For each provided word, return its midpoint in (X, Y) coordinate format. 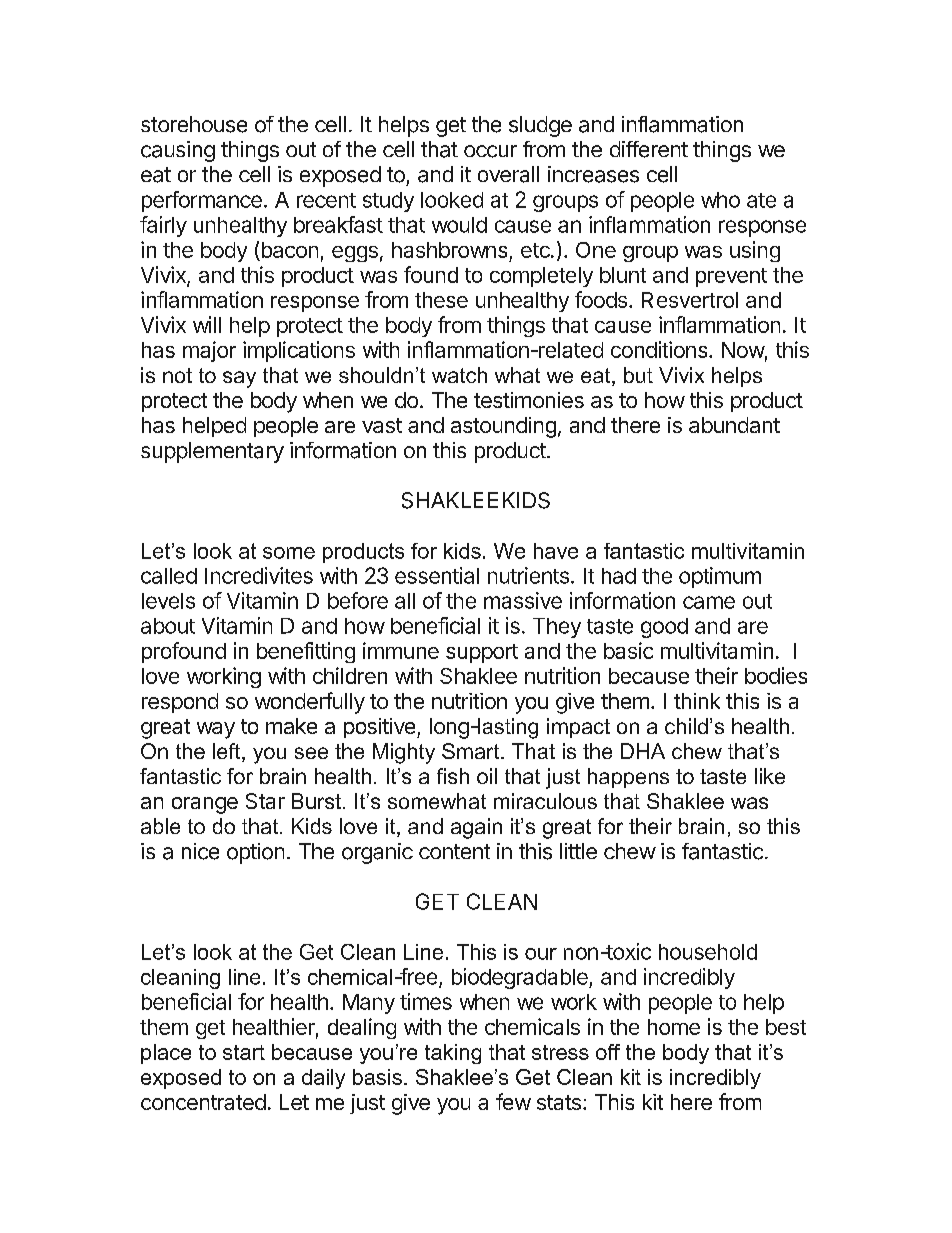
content (454, 851)
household (708, 952)
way (216, 730)
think (697, 701)
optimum (720, 577)
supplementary (212, 452)
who (720, 200)
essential (437, 575)
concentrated (203, 1102)
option (255, 853)
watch (459, 375)
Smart (472, 751)
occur (490, 151)
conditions (659, 349)
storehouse (194, 124)
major (209, 351)
